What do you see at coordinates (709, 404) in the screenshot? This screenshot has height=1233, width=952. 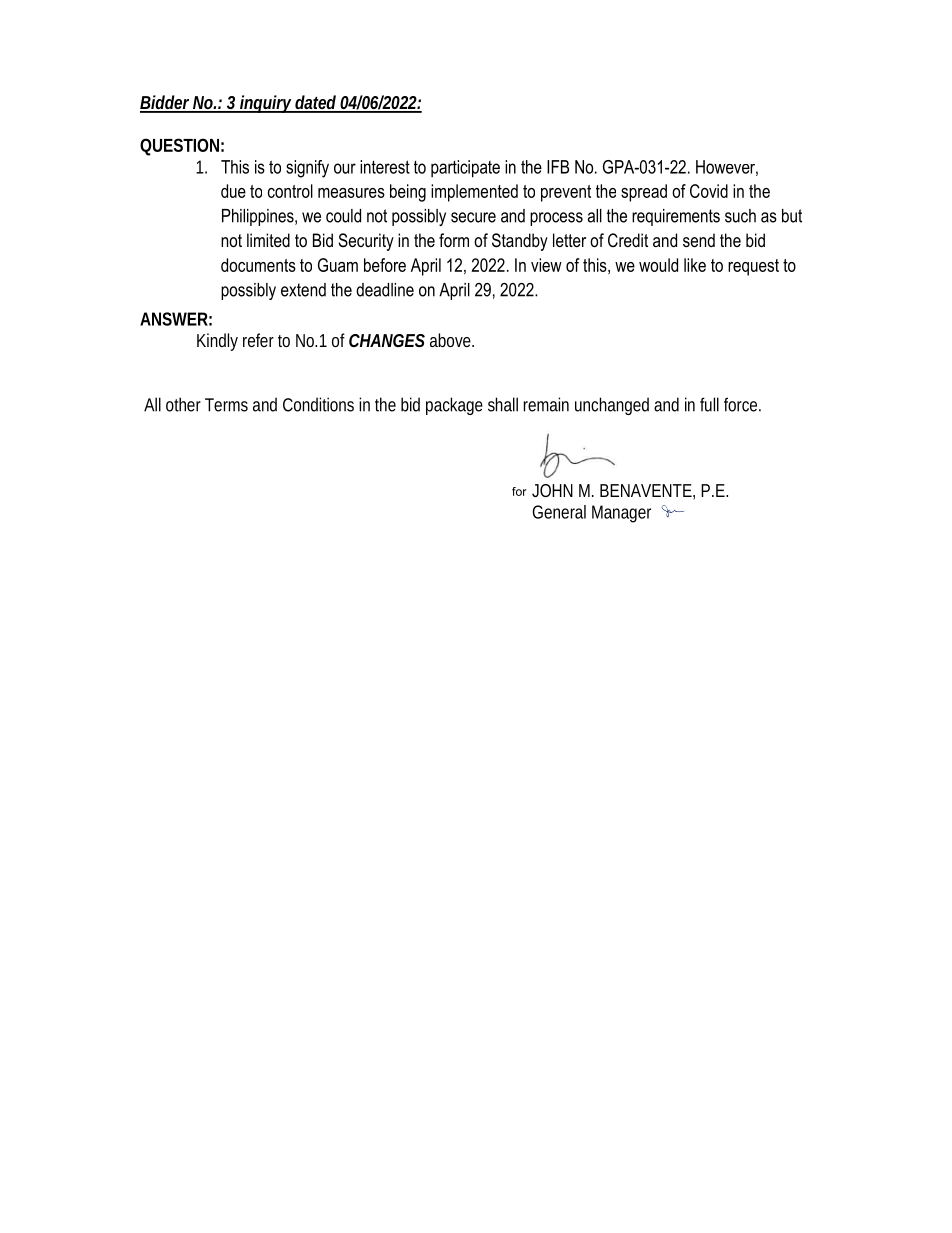 I see `full` at bounding box center [709, 404].
